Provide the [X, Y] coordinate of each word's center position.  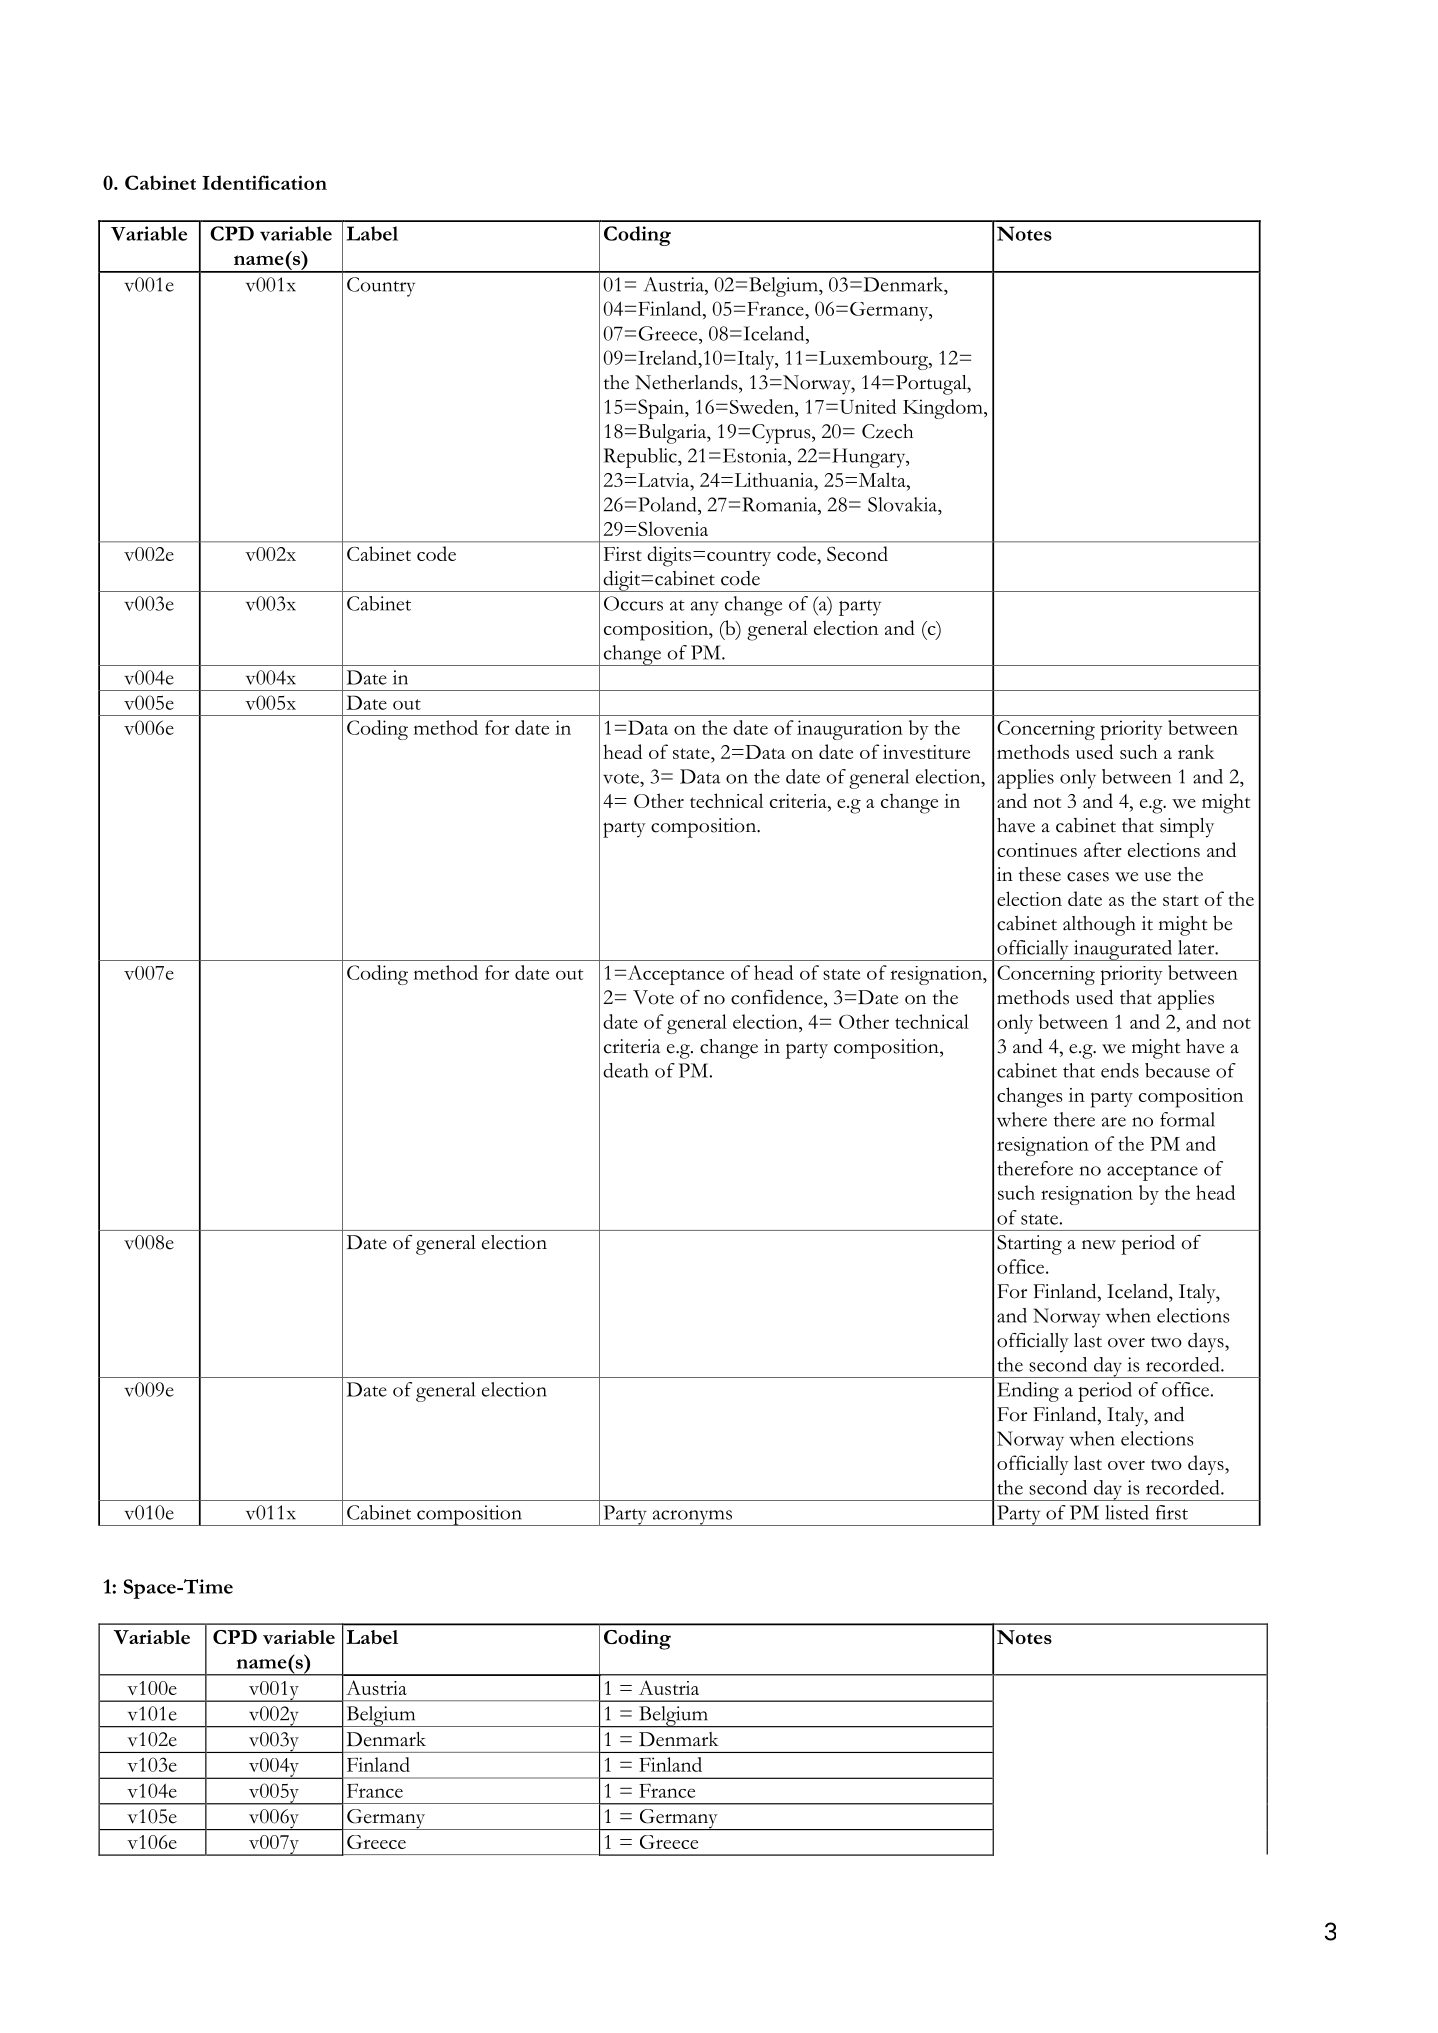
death [626, 1070]
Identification [264, 182]
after [1103, 849]
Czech [887, 431]
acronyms [692, 1518]
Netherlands [687, 382]
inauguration [850, 730]
